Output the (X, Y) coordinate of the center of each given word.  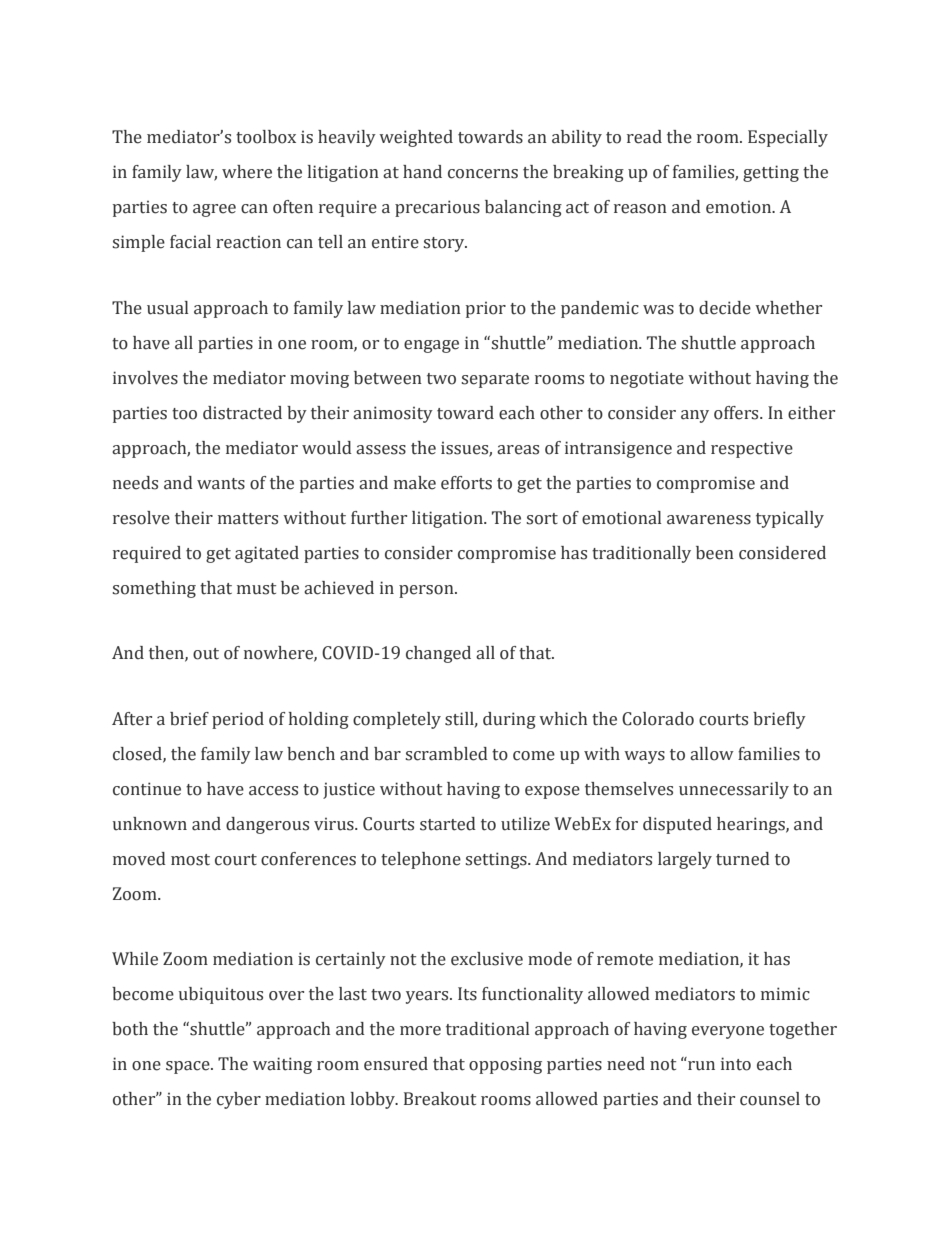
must (256, 589)
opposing (505, 1065)
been (715, 553)
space (189, 1067)
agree (214, 210)
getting (771, 173)
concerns (483, 174)
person (427, 591)
